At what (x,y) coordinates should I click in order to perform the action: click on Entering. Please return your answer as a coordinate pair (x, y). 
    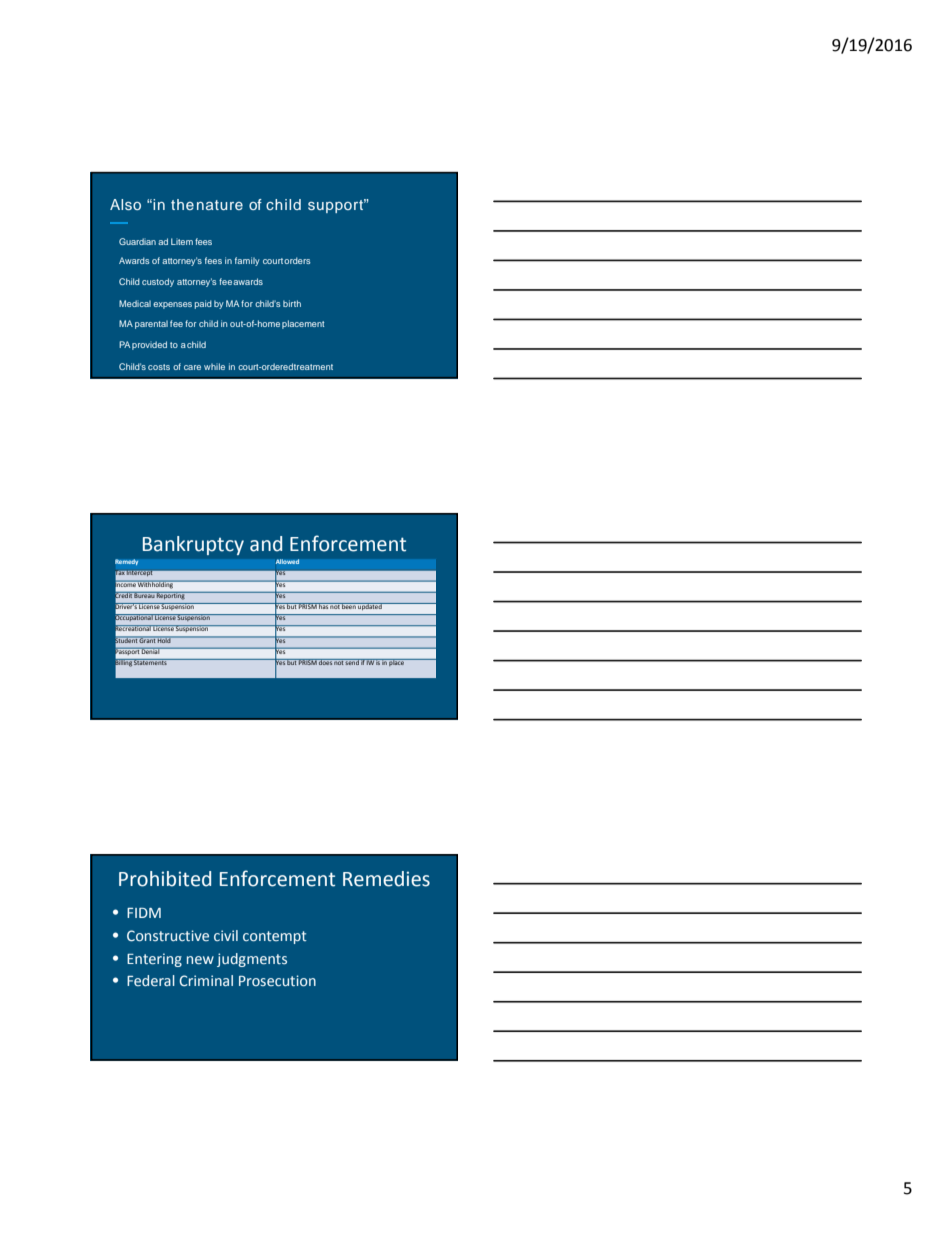
    Looking at the image, I should click on (154, 960).
